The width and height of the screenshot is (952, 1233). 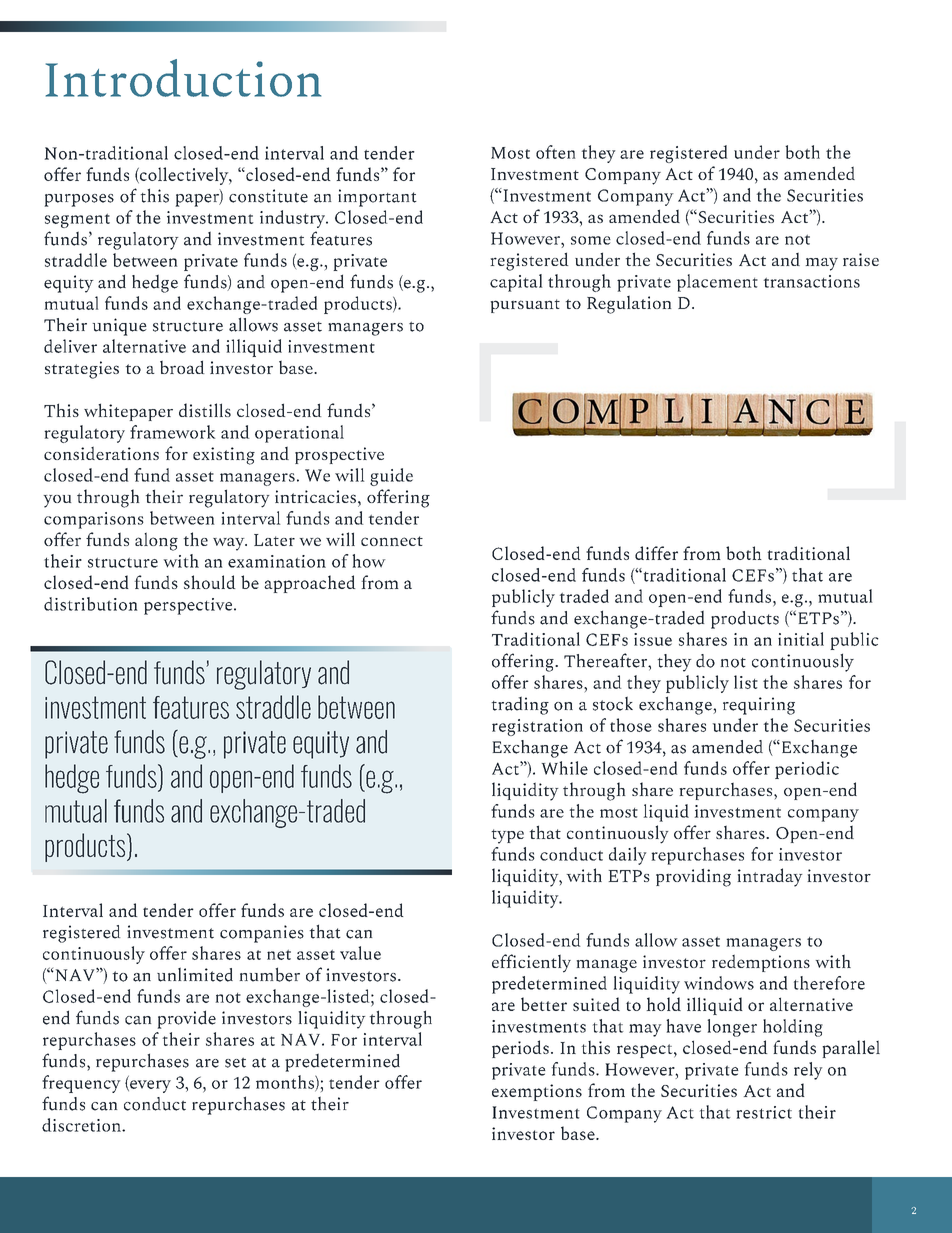 I want to click on initial, so click(x=801, y=639).
